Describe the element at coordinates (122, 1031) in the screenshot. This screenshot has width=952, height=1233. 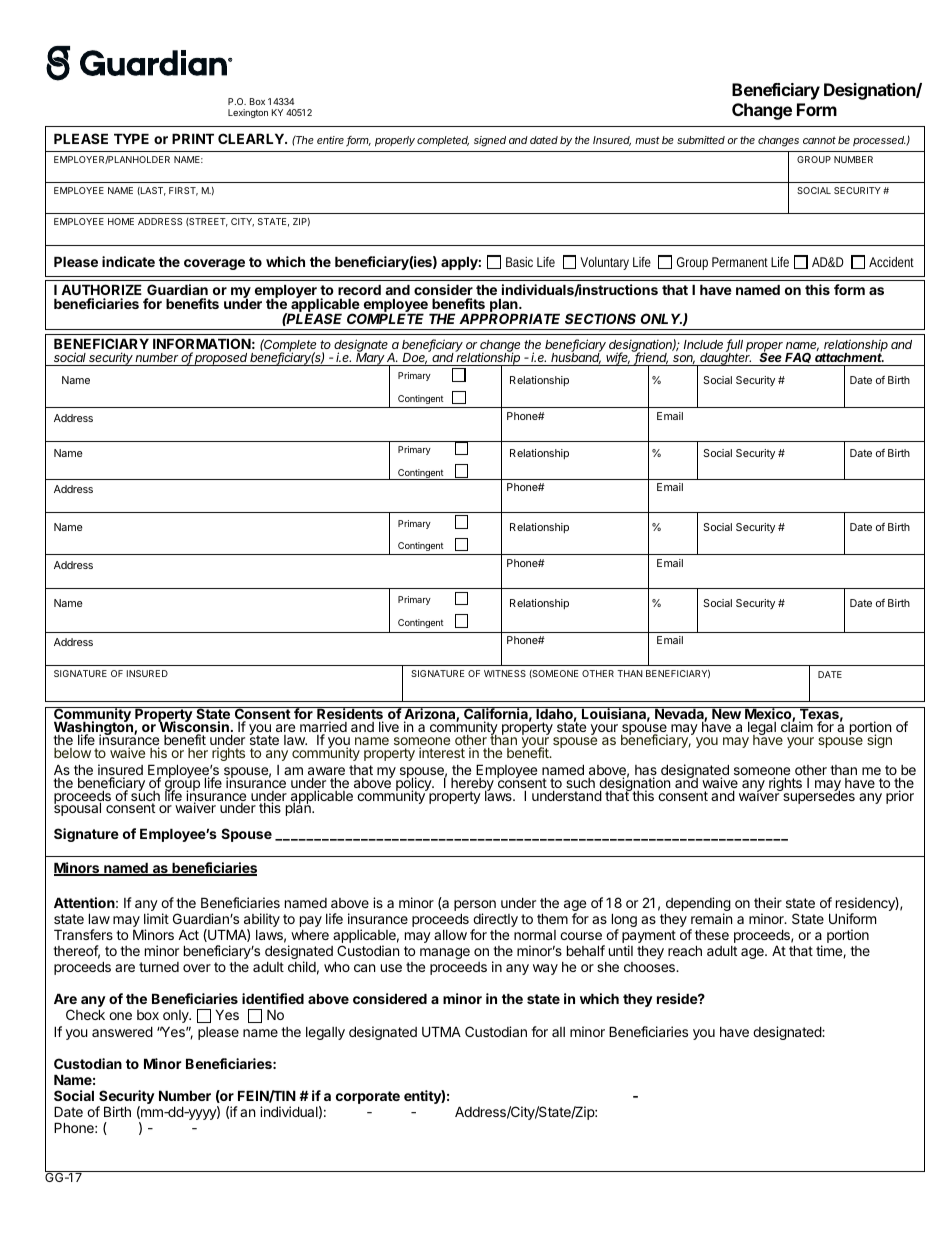
I see `answered` at that location.
